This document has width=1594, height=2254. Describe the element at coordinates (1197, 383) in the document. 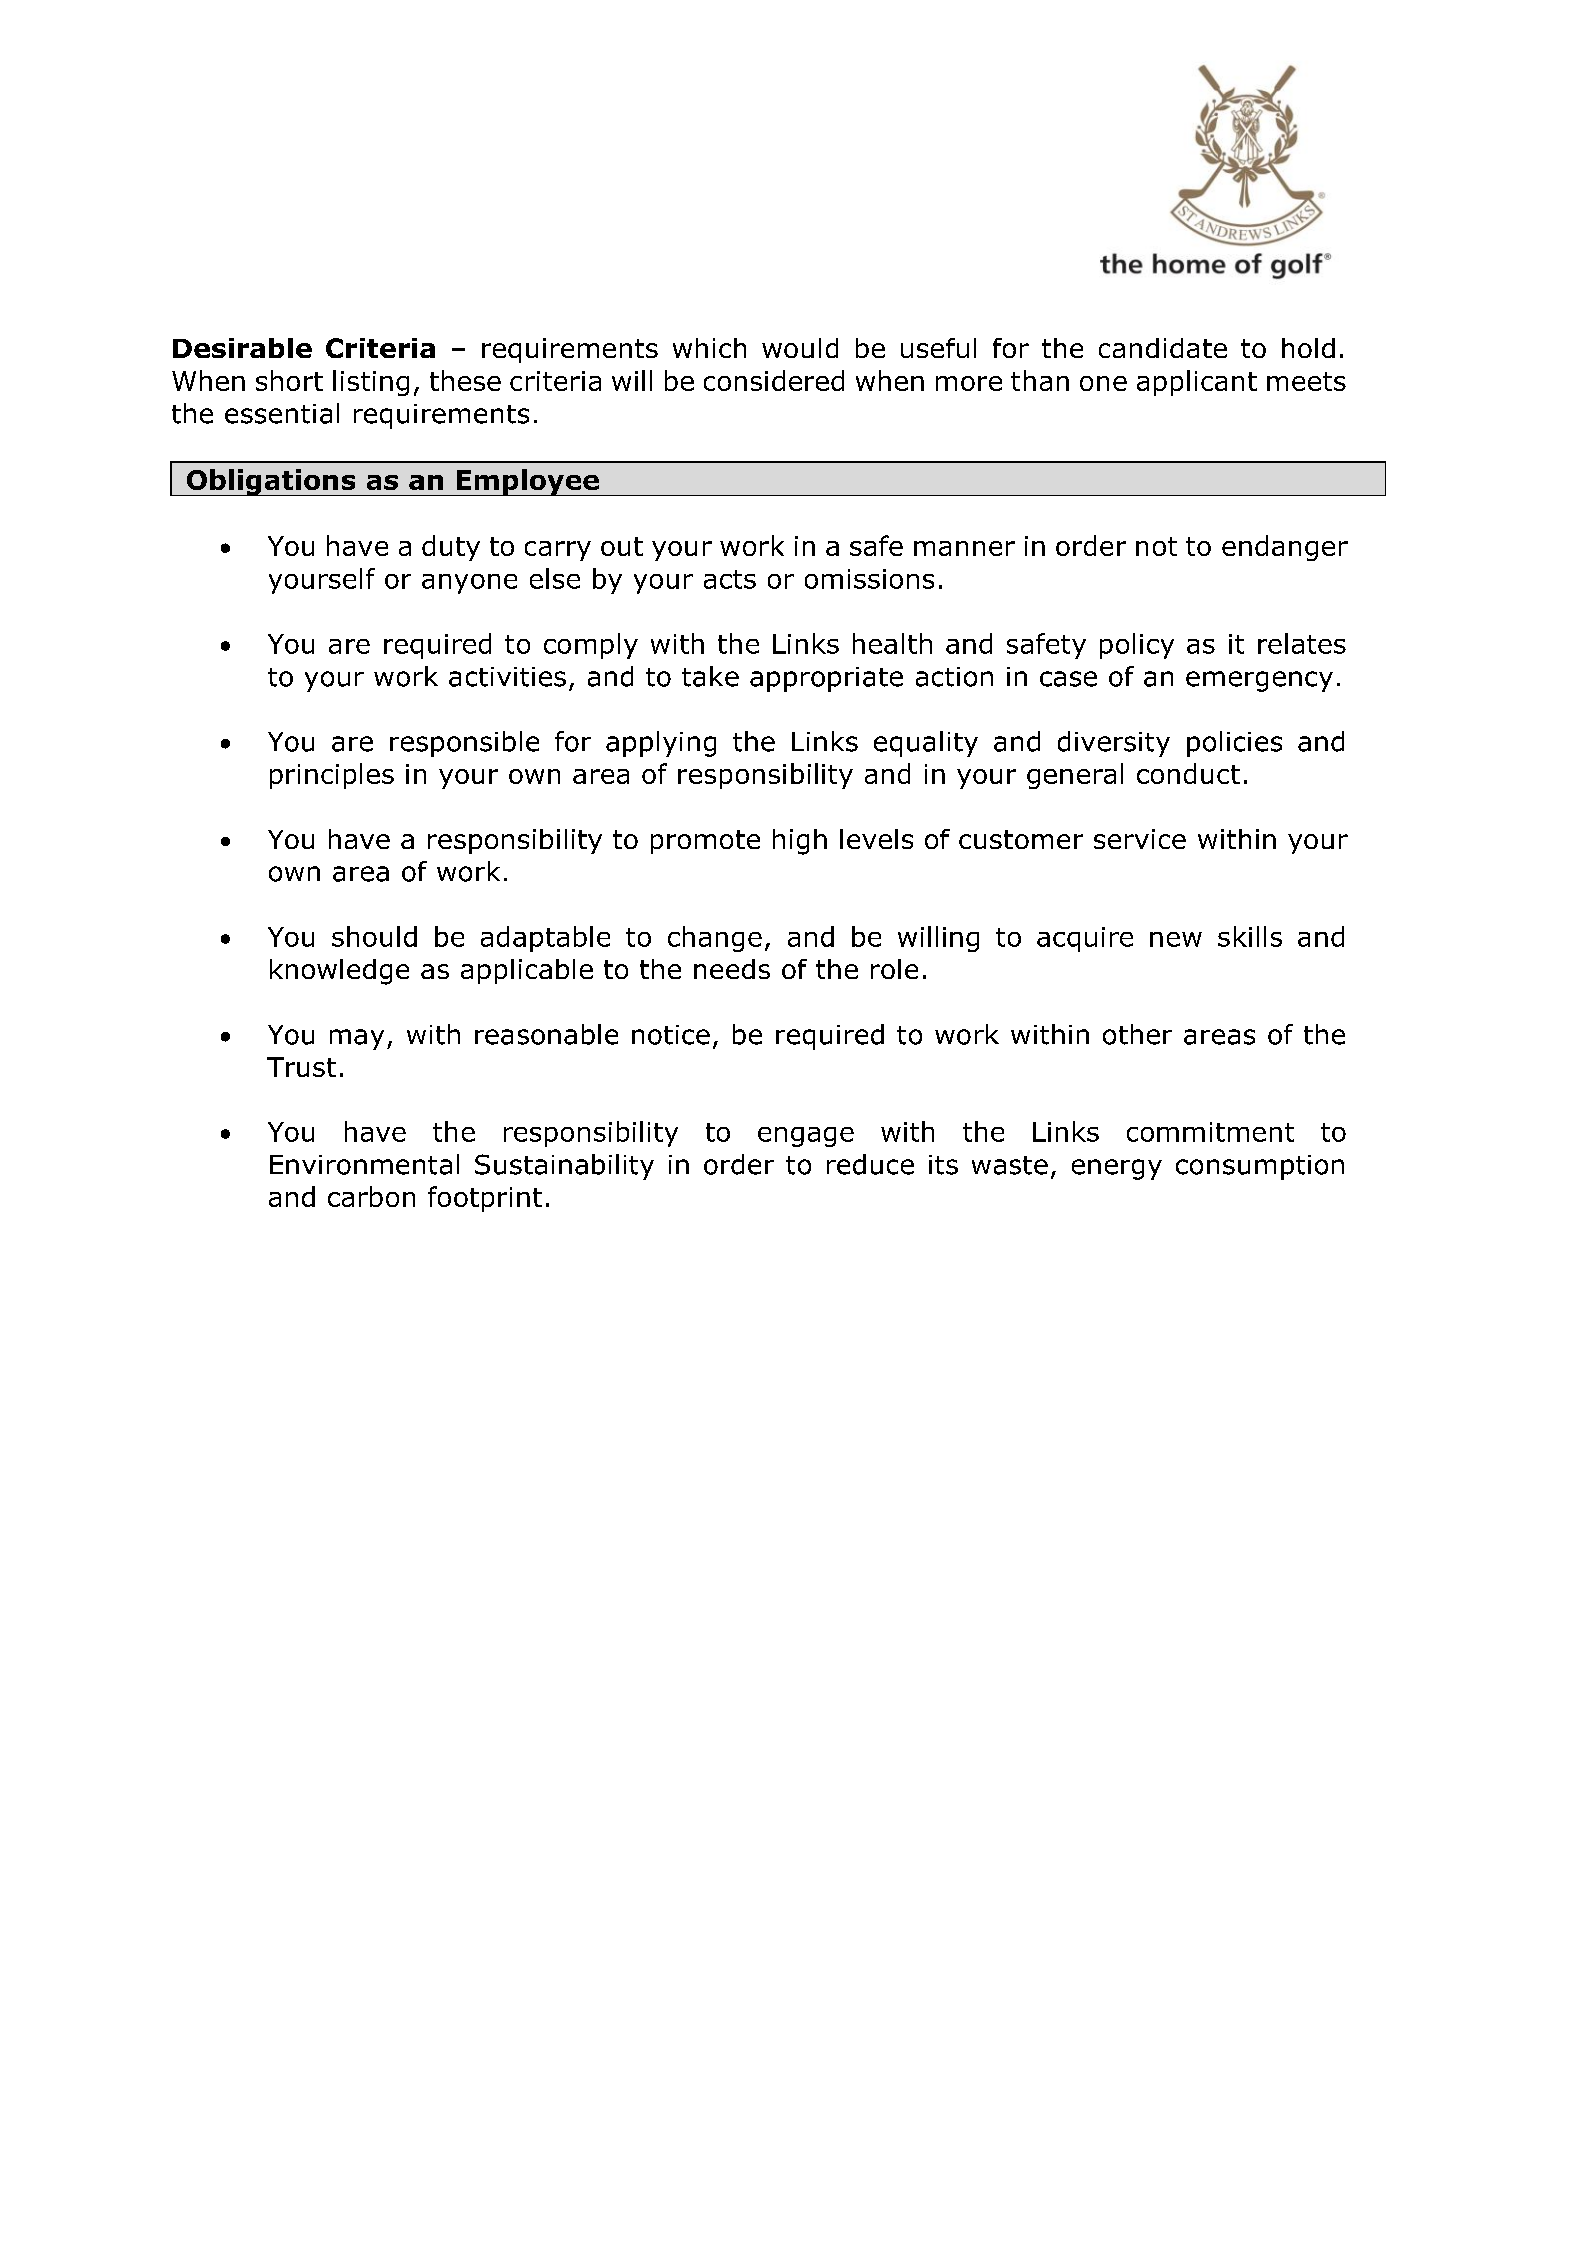

I see `applicant` at that location.
